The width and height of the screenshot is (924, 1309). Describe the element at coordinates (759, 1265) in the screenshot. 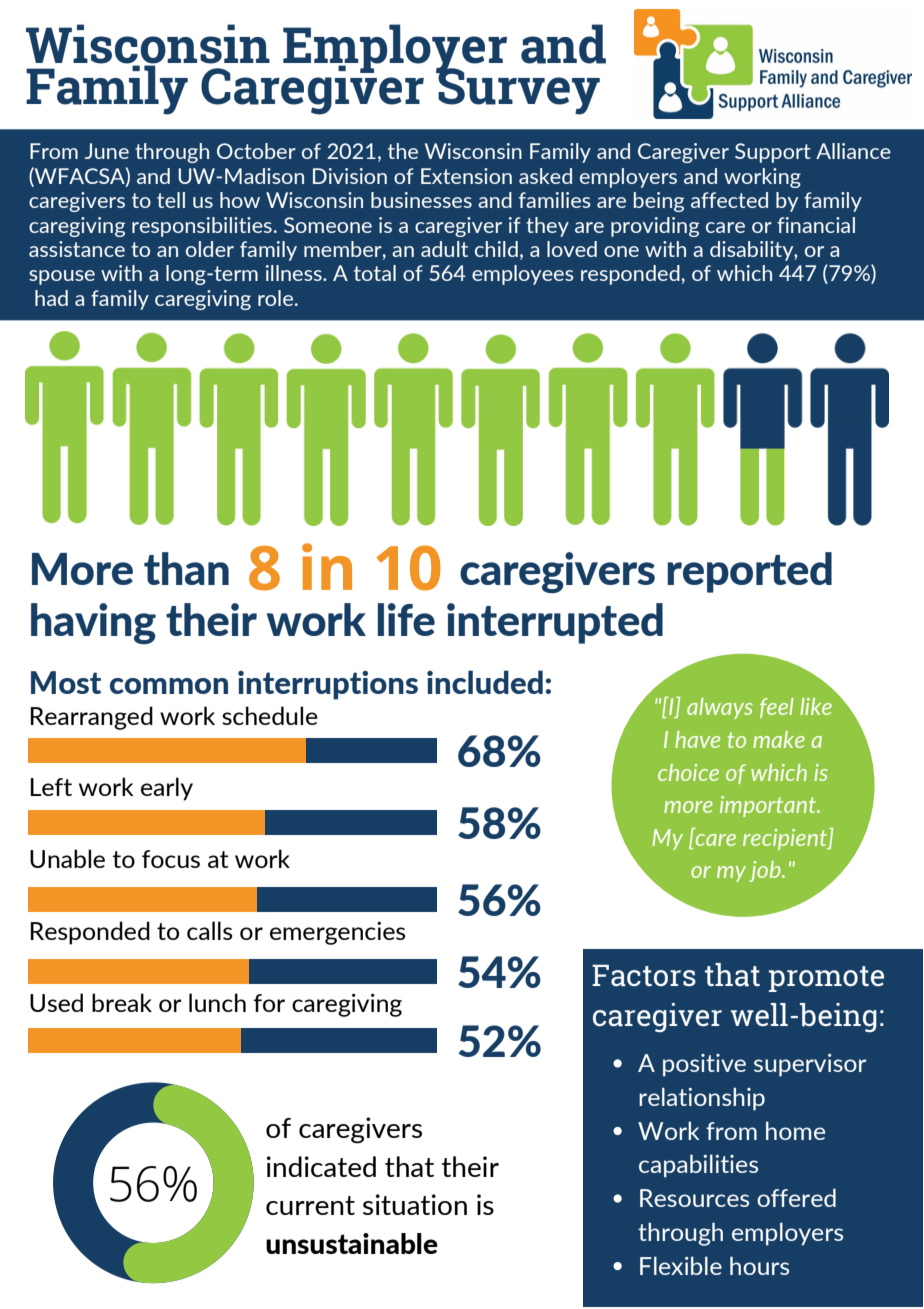

I see `hours` at that location.
